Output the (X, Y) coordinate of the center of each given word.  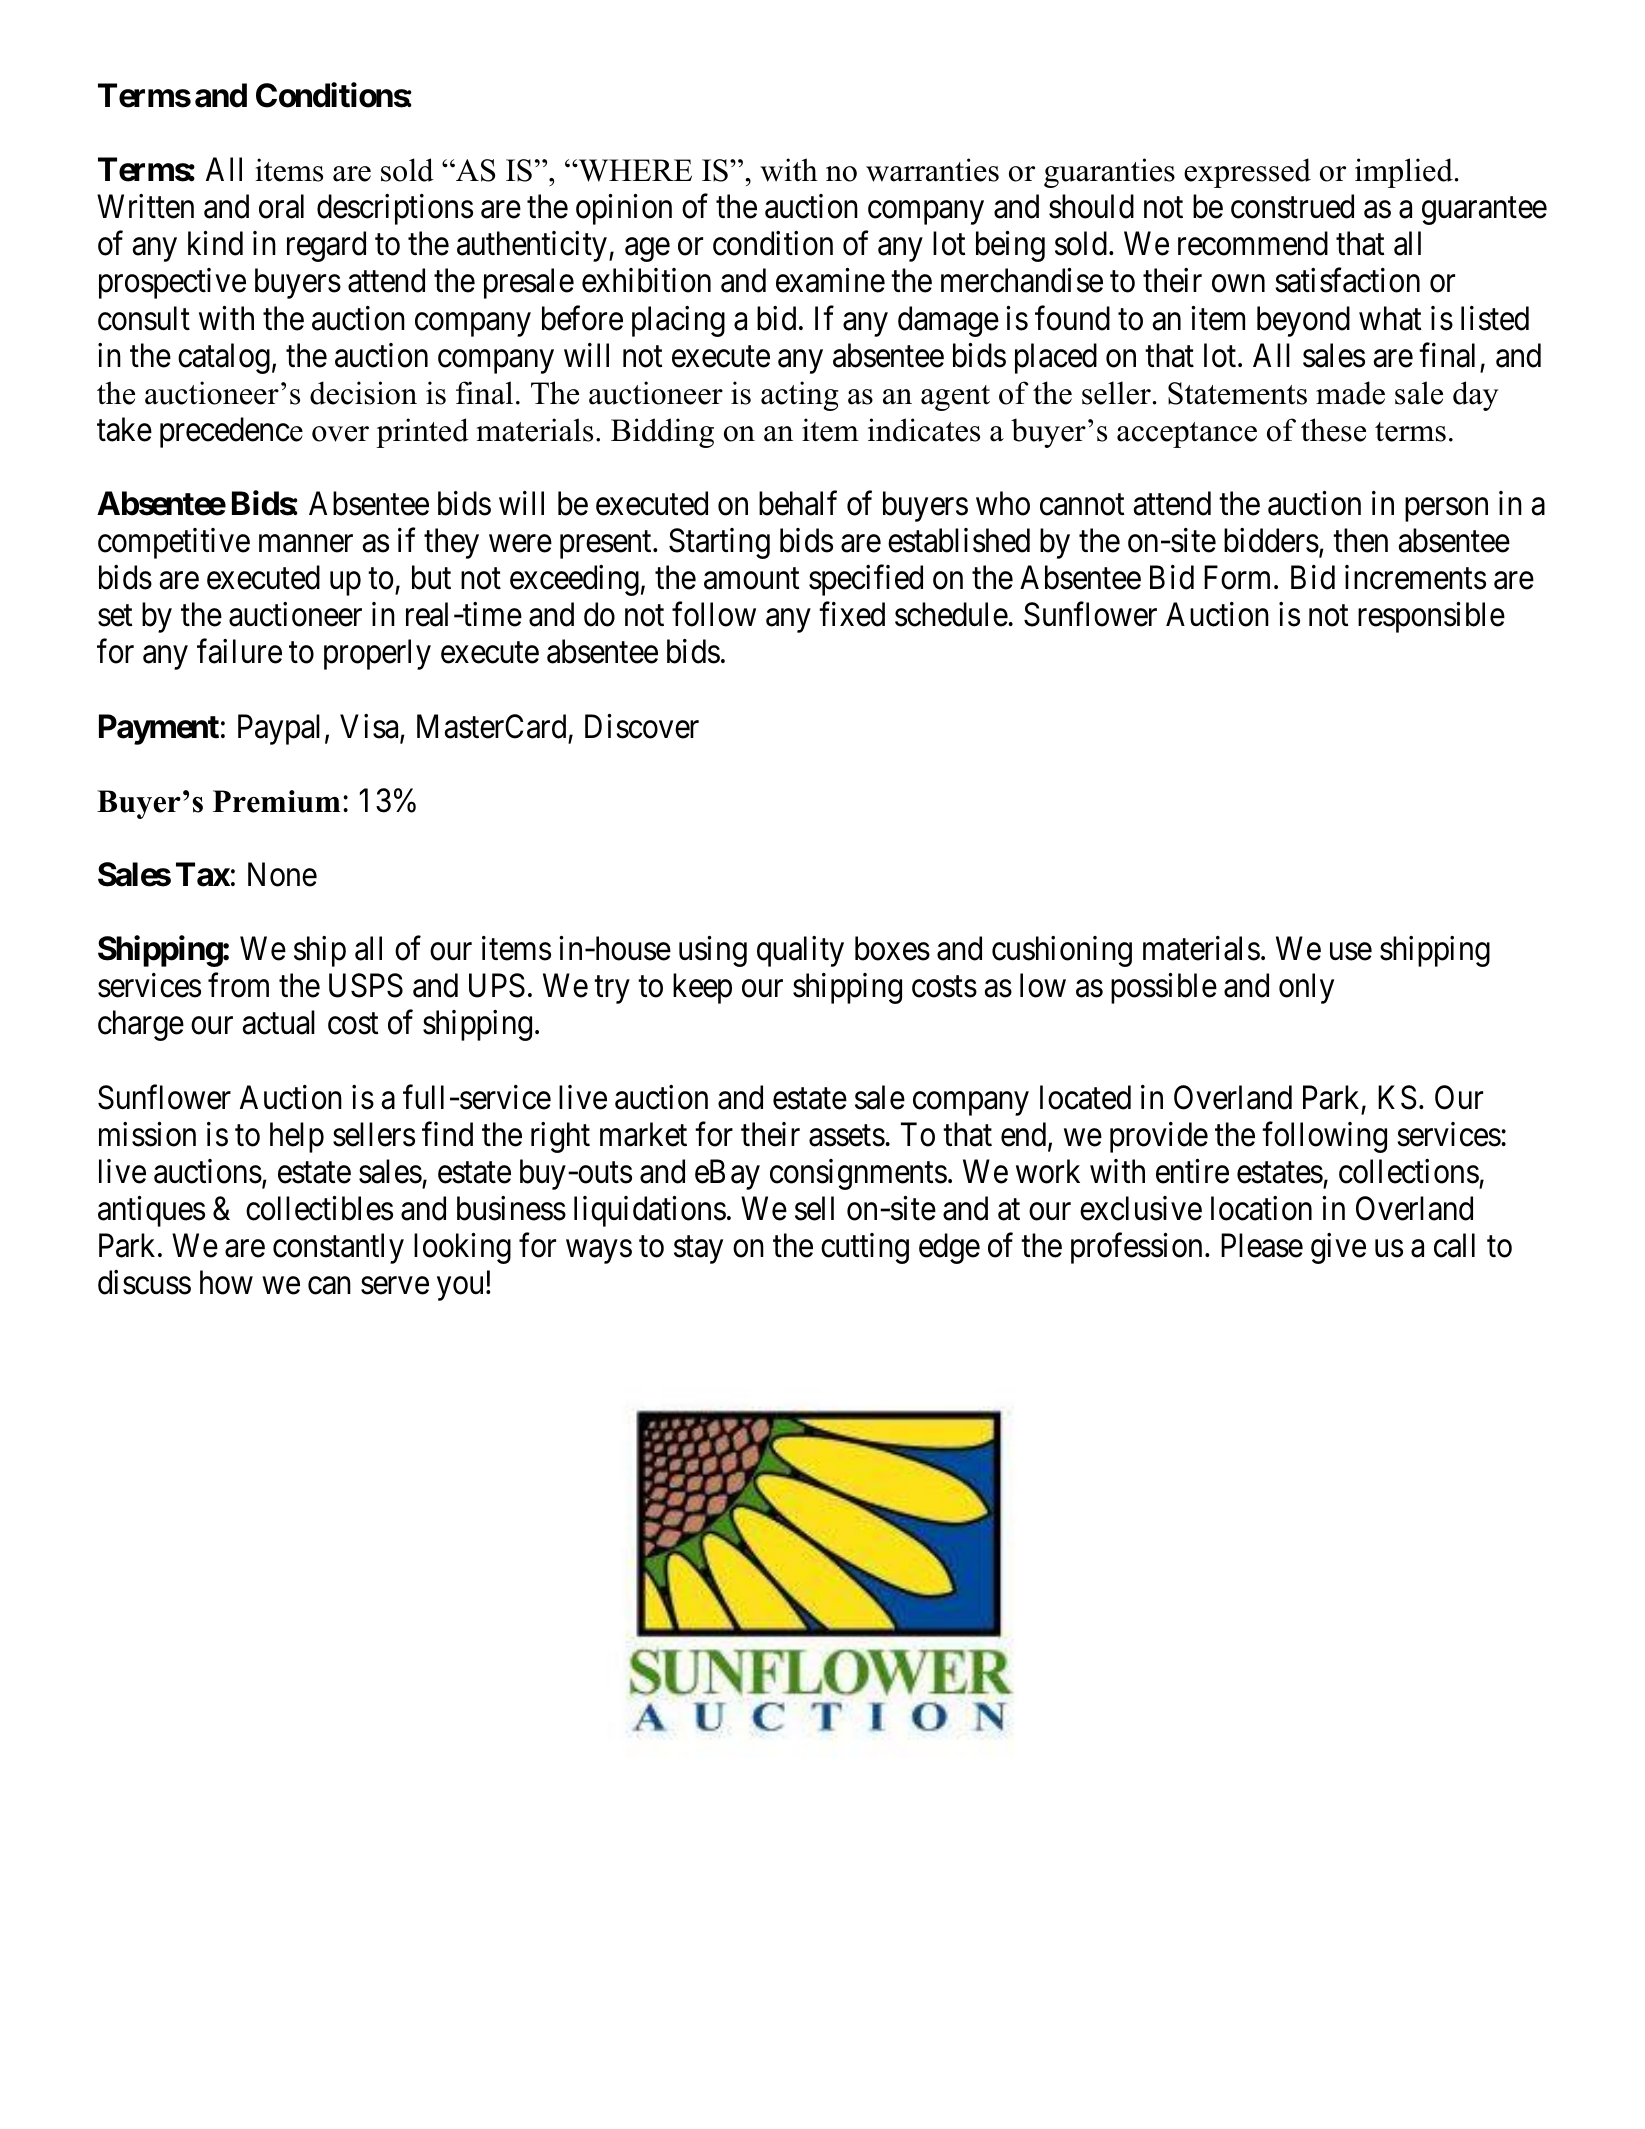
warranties (932, 170)
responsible (1431, 617)
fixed (852, 614)
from (238, 985)
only (1306, 988)
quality (800, 951)
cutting (865, 1248)
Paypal (279, 729)
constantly (338, 1248)
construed (1292, 206)
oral (281, 206)
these (1333, 430)
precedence (231, 432)
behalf (798, 503)
